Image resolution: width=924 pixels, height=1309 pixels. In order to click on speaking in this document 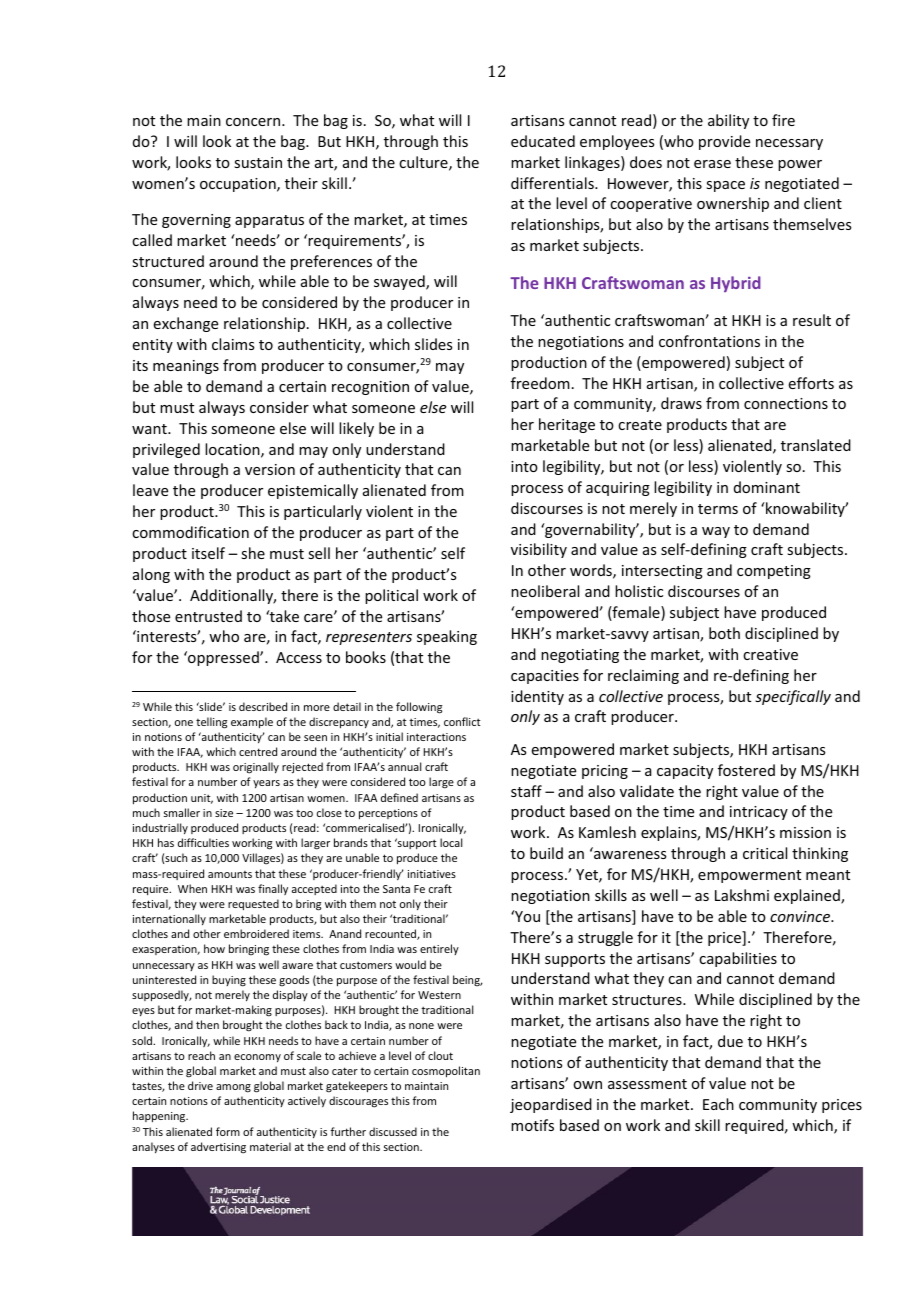, I will do `click(447, 637)`.
